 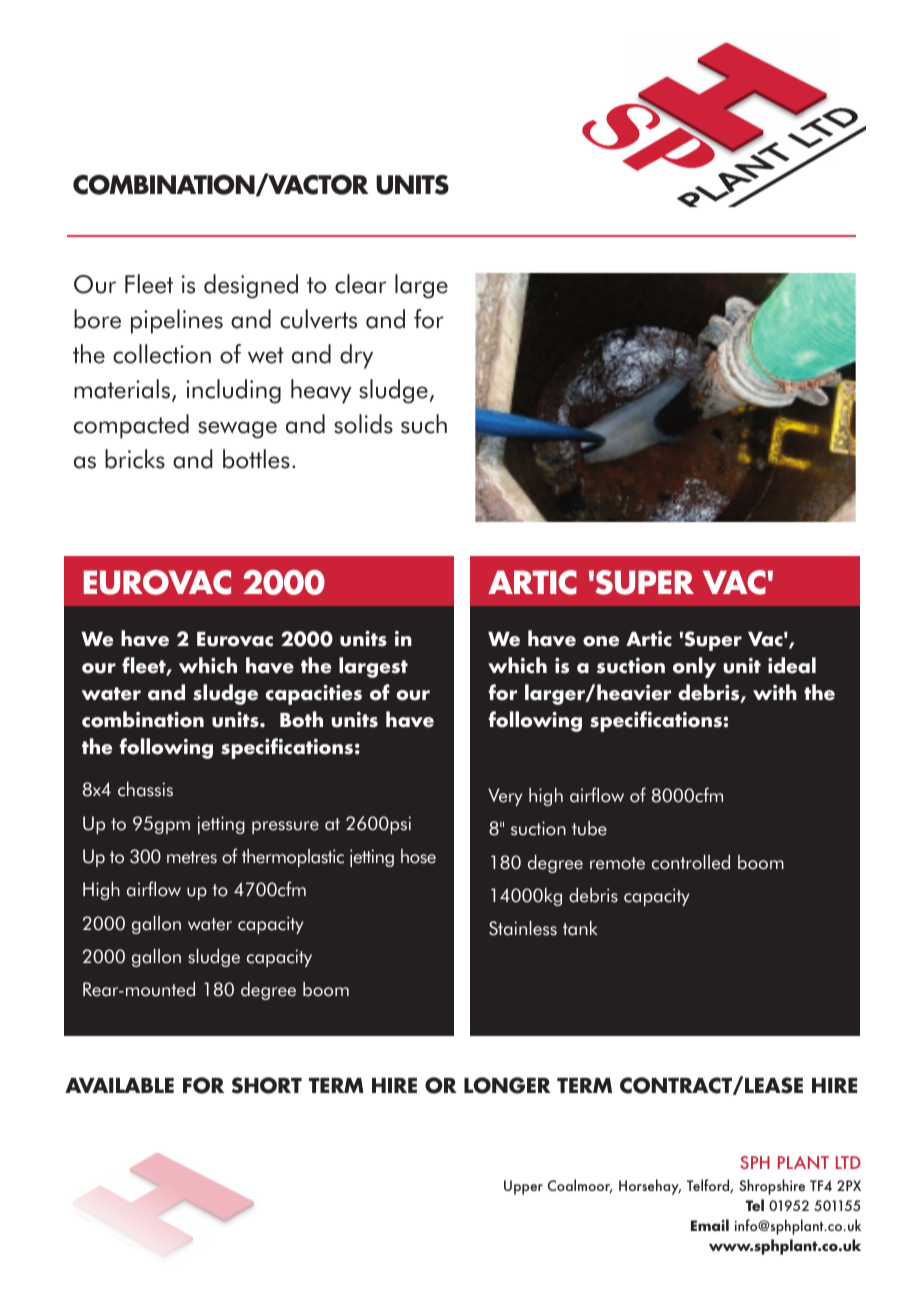 I want to click on AVAILABLE, so click(x=119, y=1085).
